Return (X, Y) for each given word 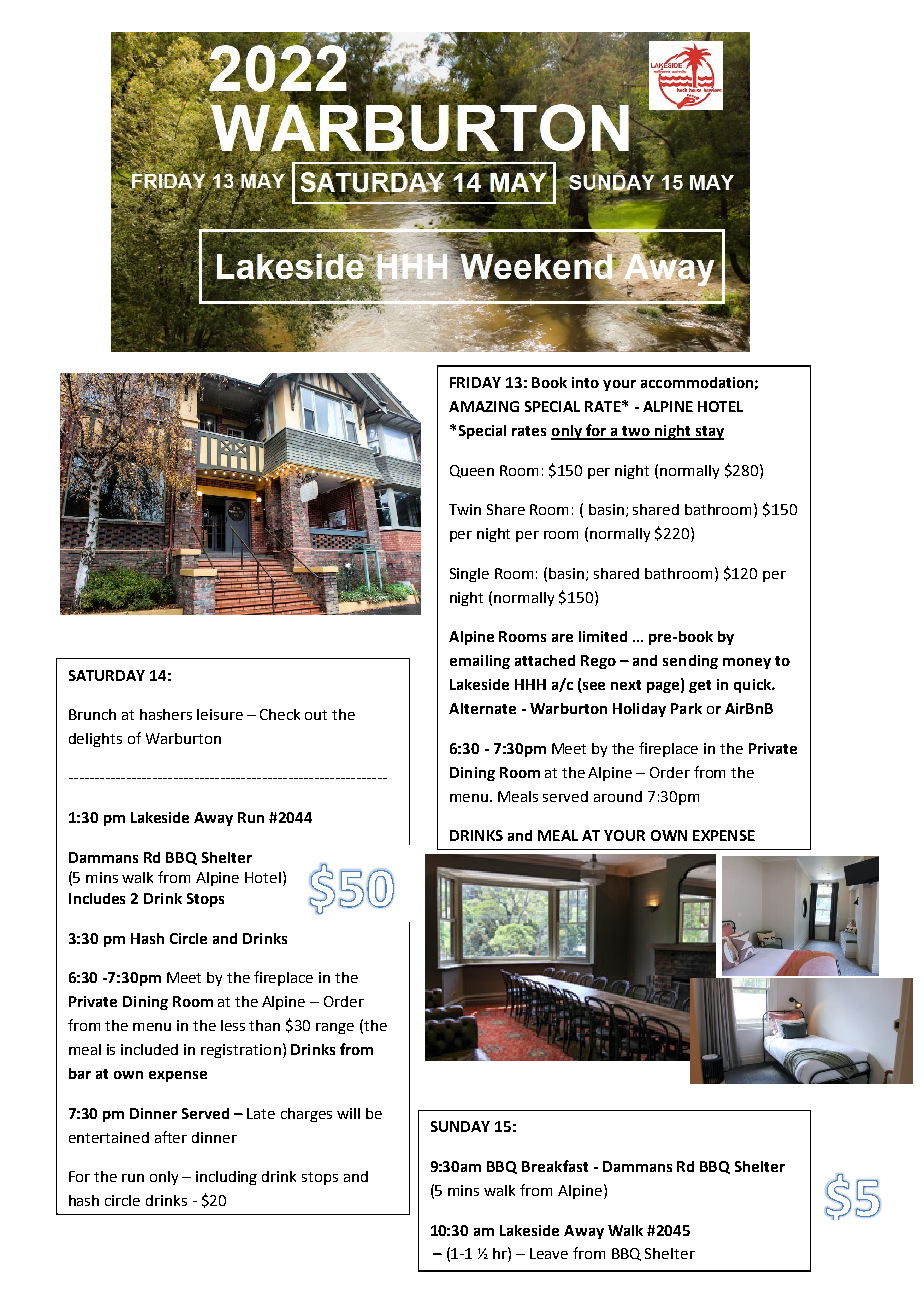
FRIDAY (475, 382)
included (149, 1049)
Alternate (482, 708)
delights (95, 740)
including (226, 1178)
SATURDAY (107, 675)
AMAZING (484, 406)
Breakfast (555, 1166)
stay (708, 433)
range (335, 1028)
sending (690, 662)
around (618, 796)
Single (469, 575)
